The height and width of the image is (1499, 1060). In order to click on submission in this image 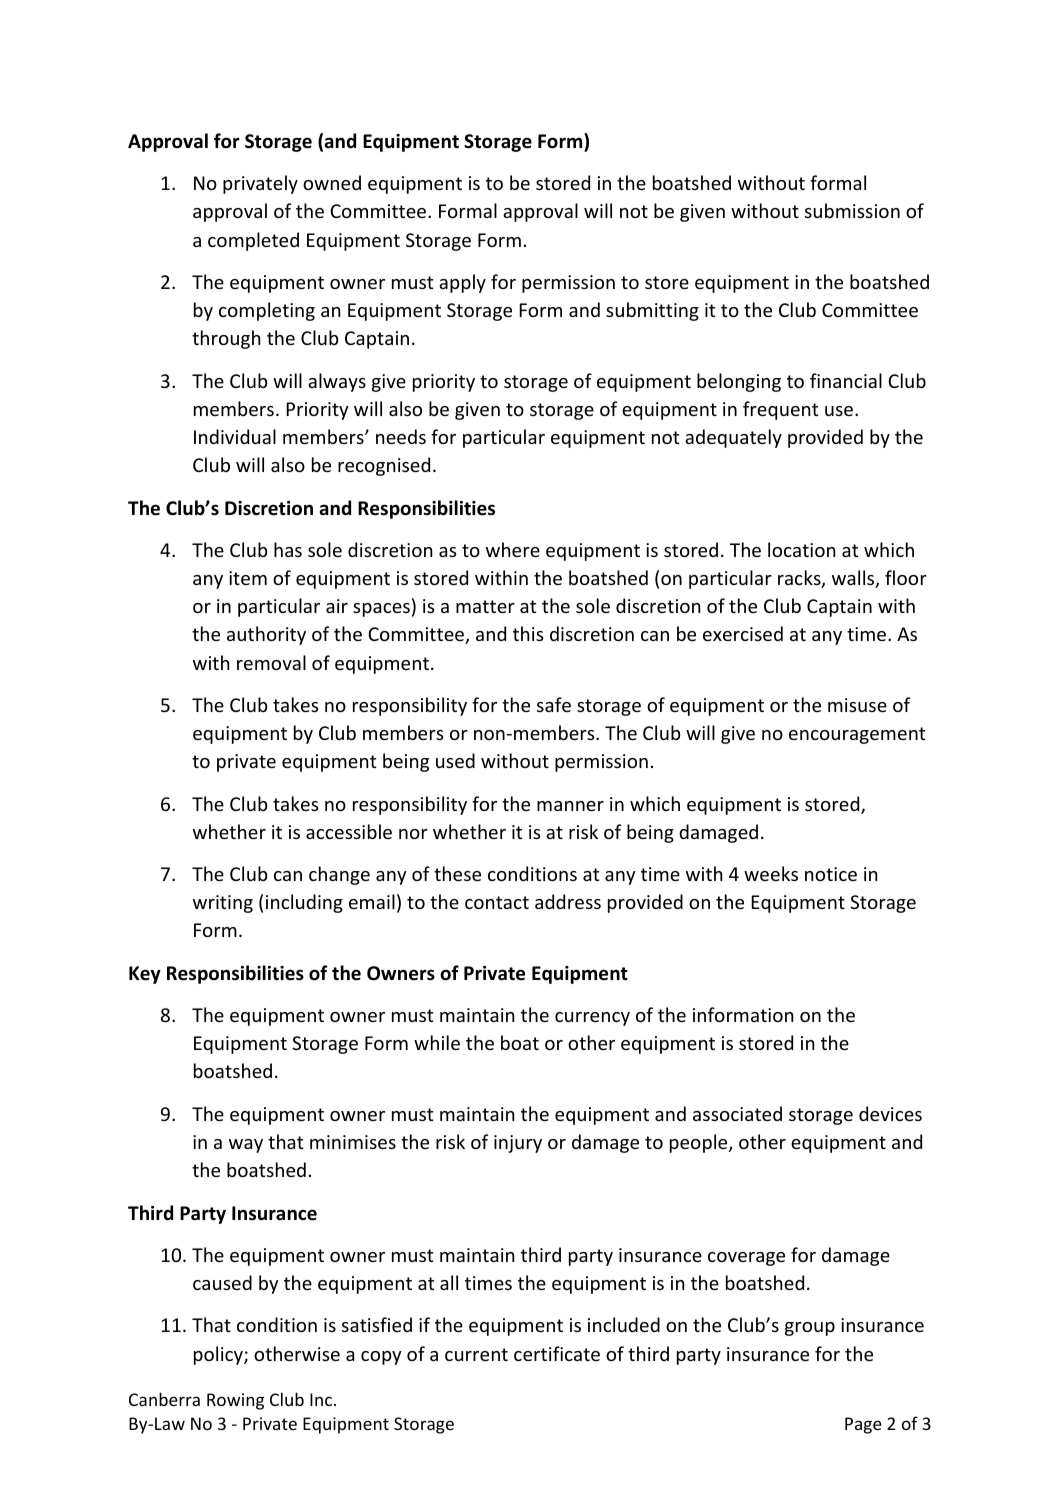, I will do `click(852, 210)`.
